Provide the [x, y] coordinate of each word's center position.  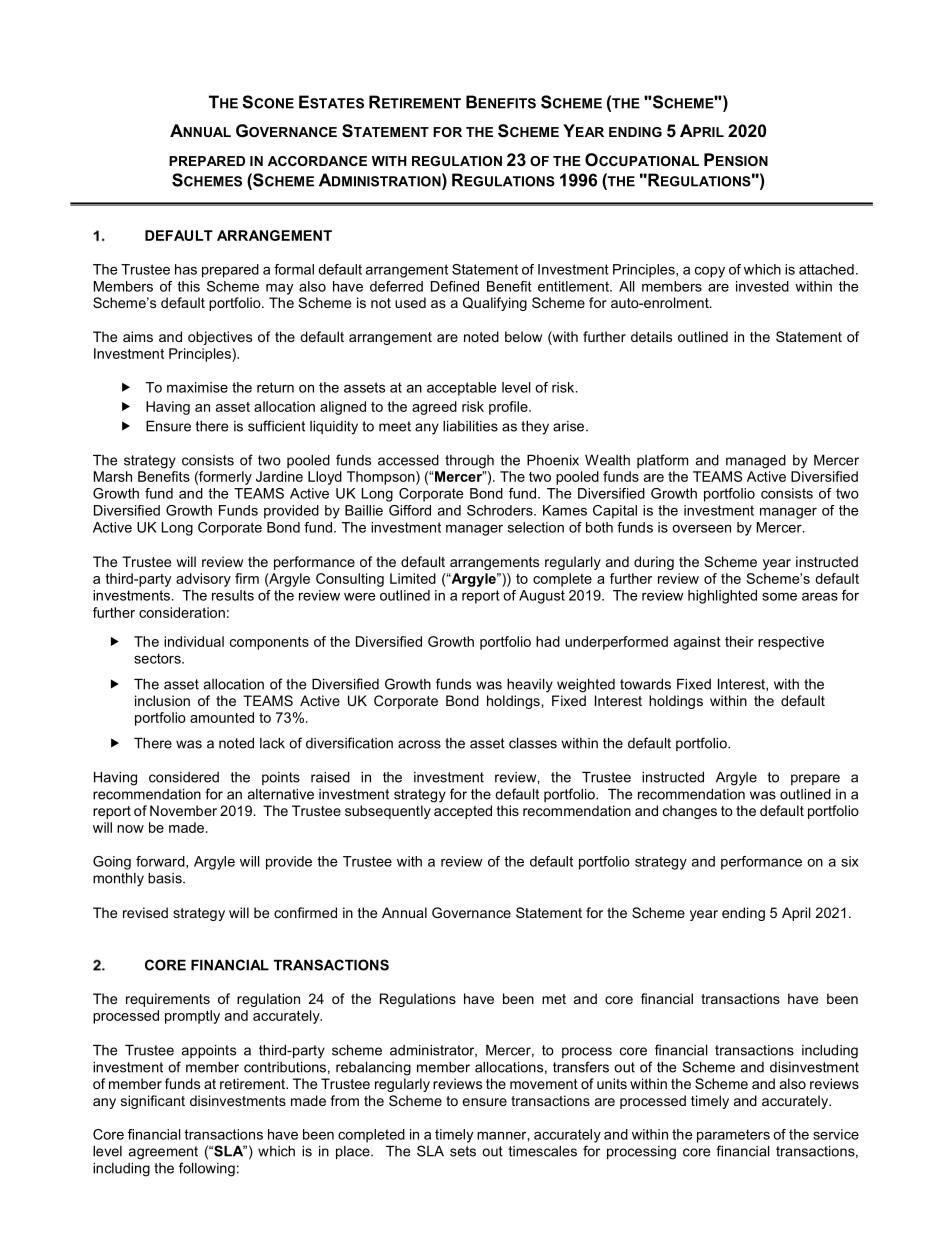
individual [194, 641]
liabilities [470, 426]
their [739, 641]
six [850, 861]
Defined [455, 286]
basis [166, 878]
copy [710, 272]
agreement [163, 1153]
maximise [197, 387]
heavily [530, 686]
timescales [543, 1151]
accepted [463, 812]
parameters [733, 1136]
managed [756, 462]
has [186, 269]
